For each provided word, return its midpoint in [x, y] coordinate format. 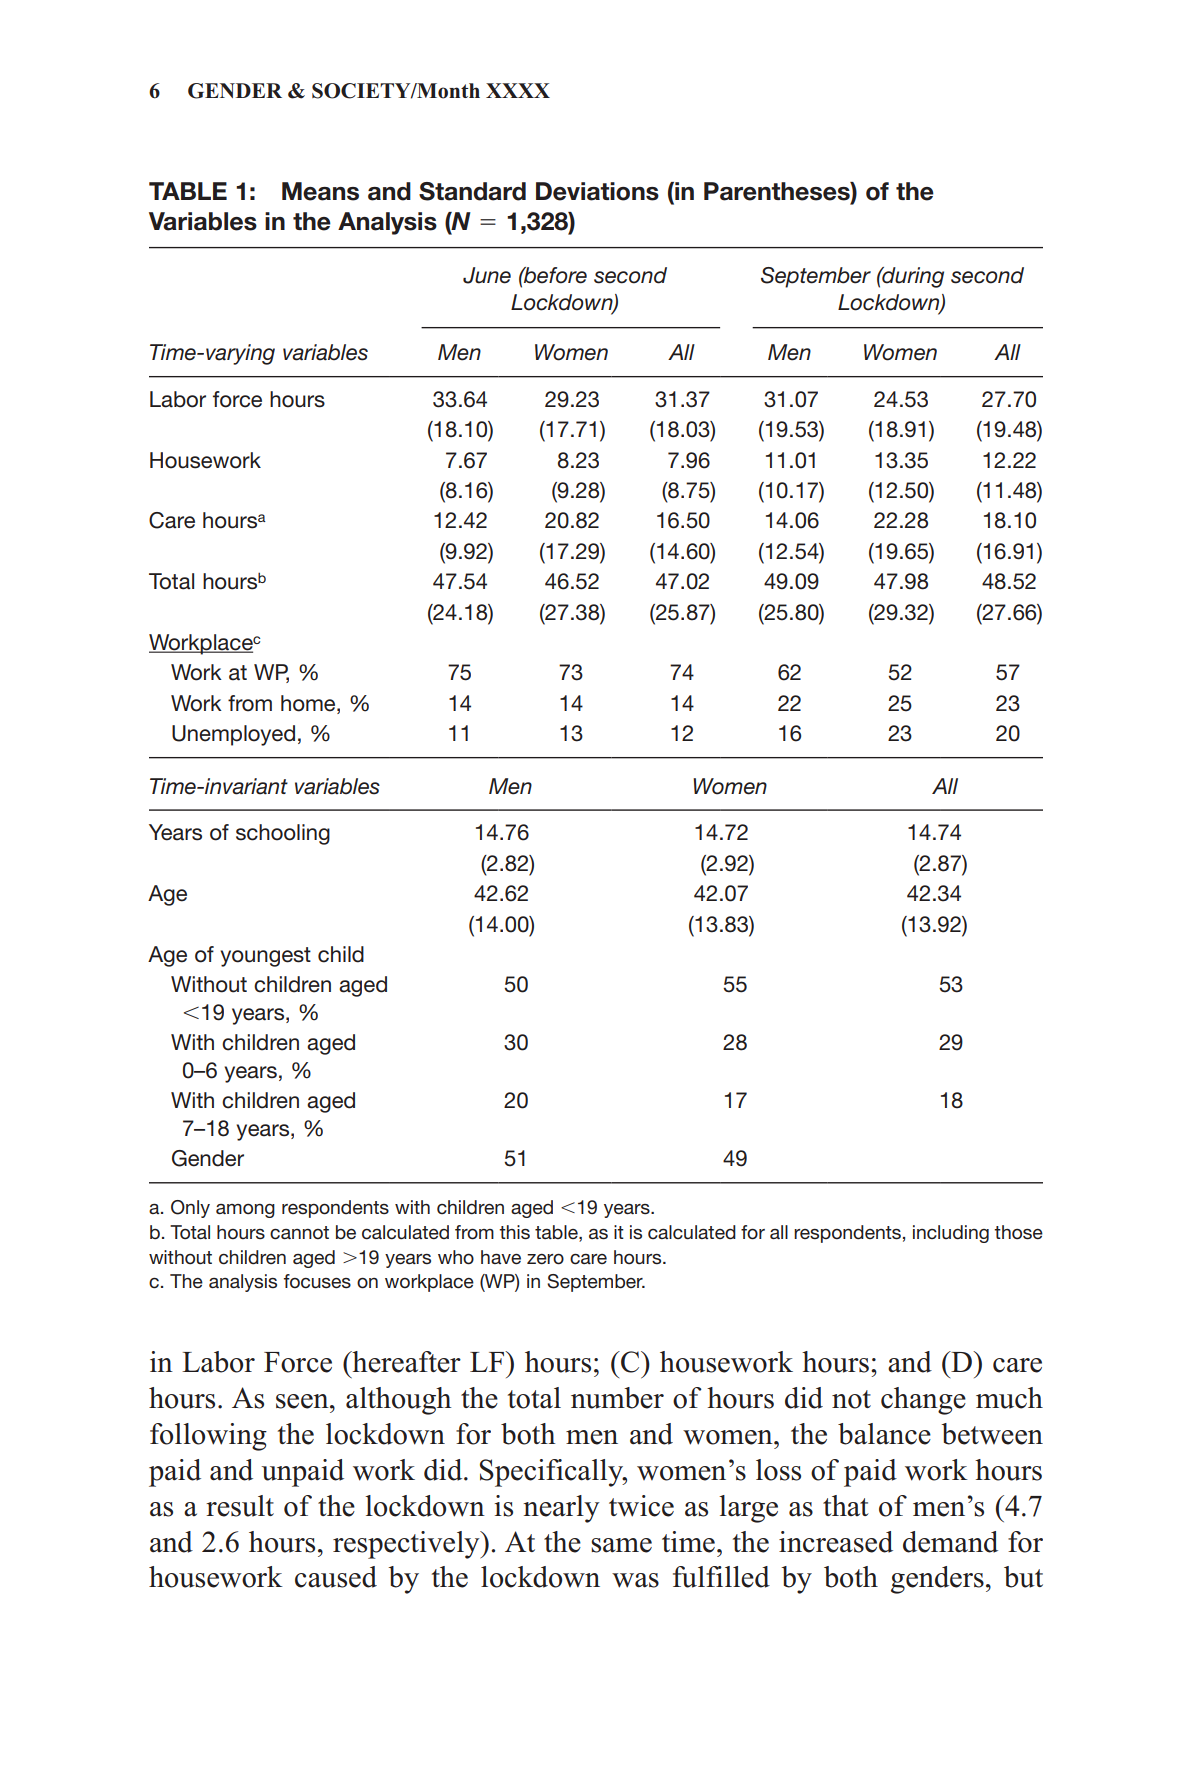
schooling [283, 834]
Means [320, 191]
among [245, 1211]
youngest [265, 957]
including [951, 1234]
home [309, 703]
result [240, 1506]
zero [545, 1259]
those [1018, 1232]
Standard [472, 191]
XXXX [518, 90]
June [487, 275]
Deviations [597, 191]
